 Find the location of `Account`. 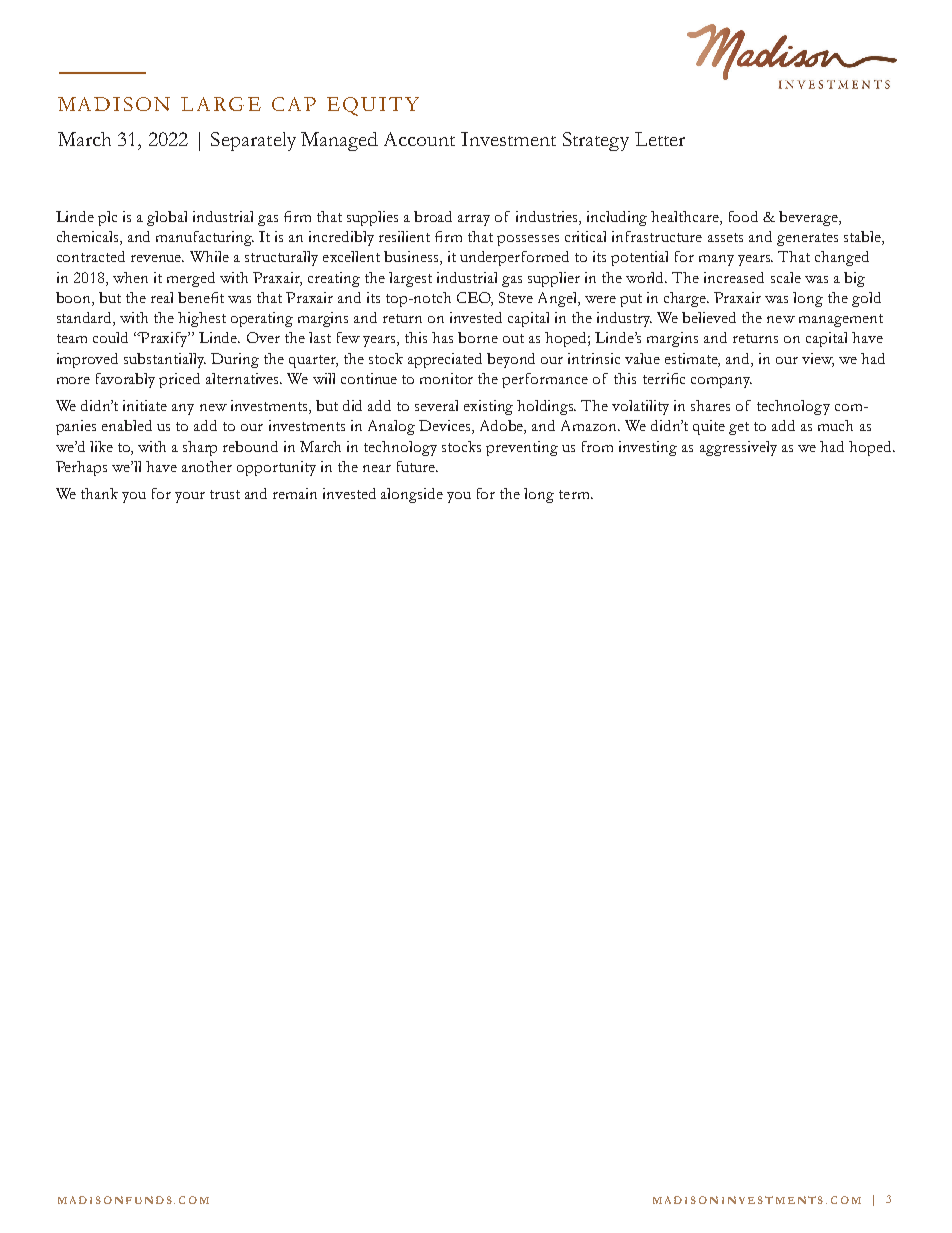

Account is located at coordinates (419, 139).
